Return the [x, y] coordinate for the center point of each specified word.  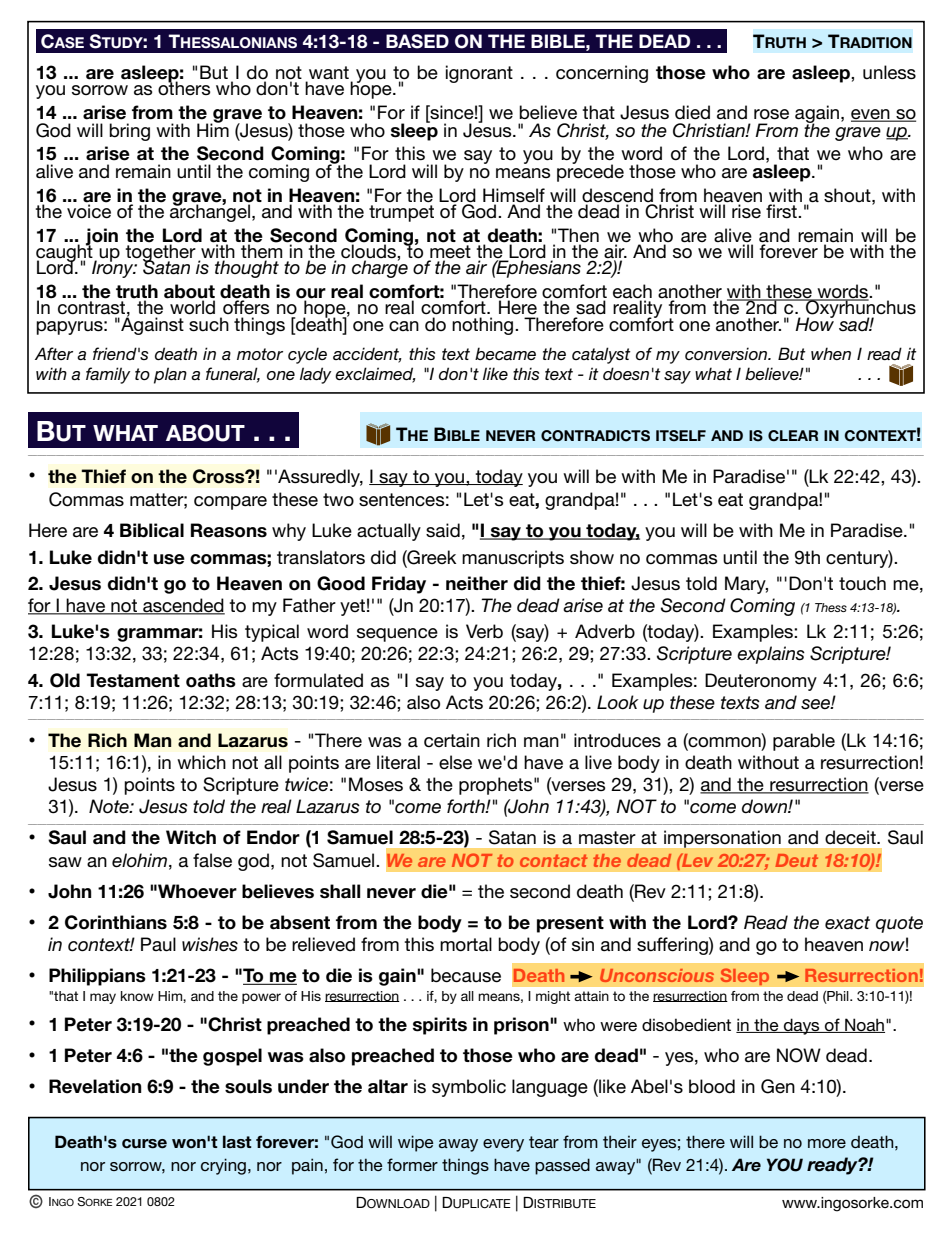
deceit [851, 837]
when [831, 353]
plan [170, 375]
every [503, 1145]
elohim [139, 860]
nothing [484, 326]
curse [144, 1144]
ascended [183, 606]
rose [771, 114]
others [184, 88]
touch [862, 583]
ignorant [479, 74]
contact [553, 860]
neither [477, 583]
